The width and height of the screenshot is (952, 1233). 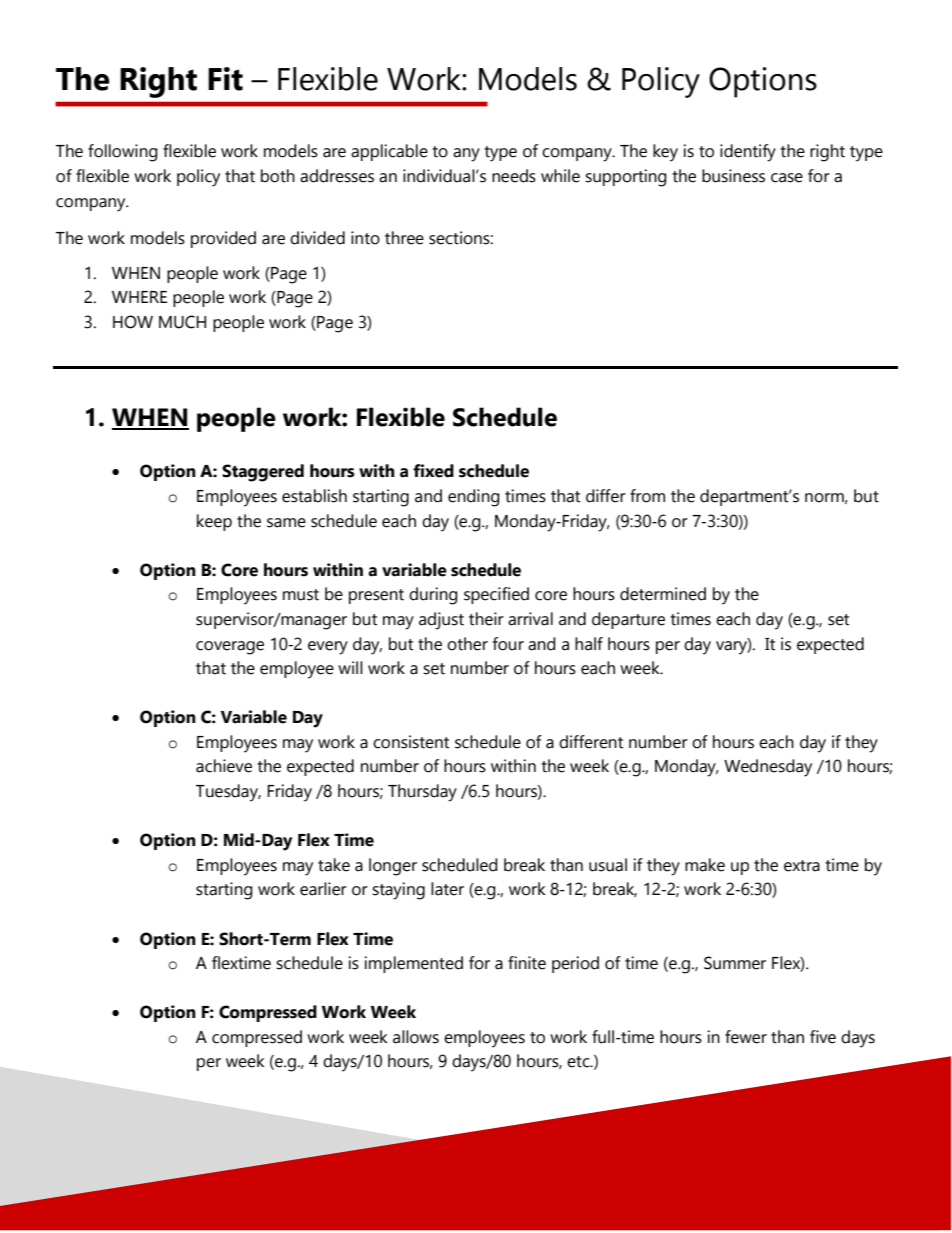 I want to click on identify, so click(x=748, y=153).
